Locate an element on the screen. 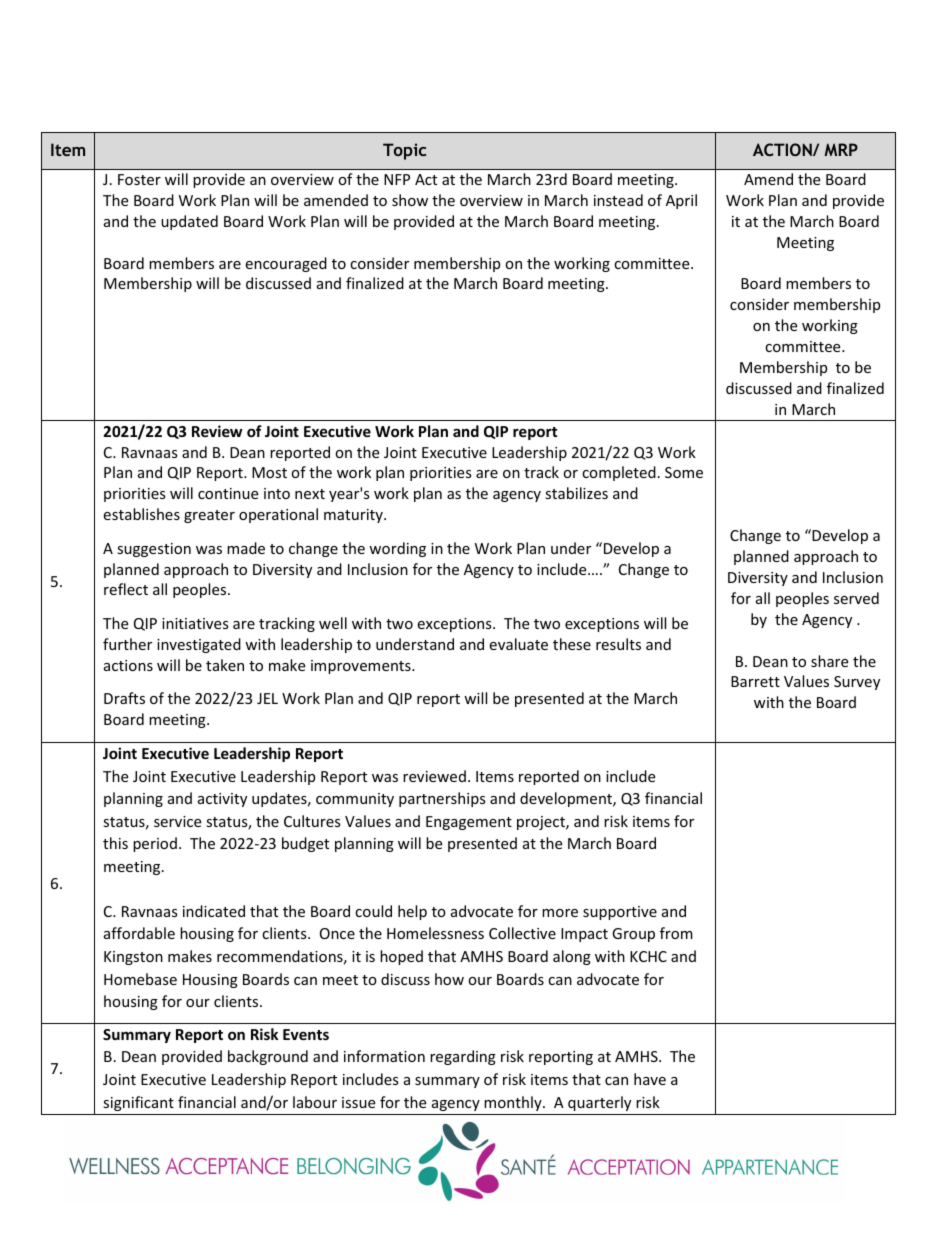  served is located at coordinates (856, 598).
